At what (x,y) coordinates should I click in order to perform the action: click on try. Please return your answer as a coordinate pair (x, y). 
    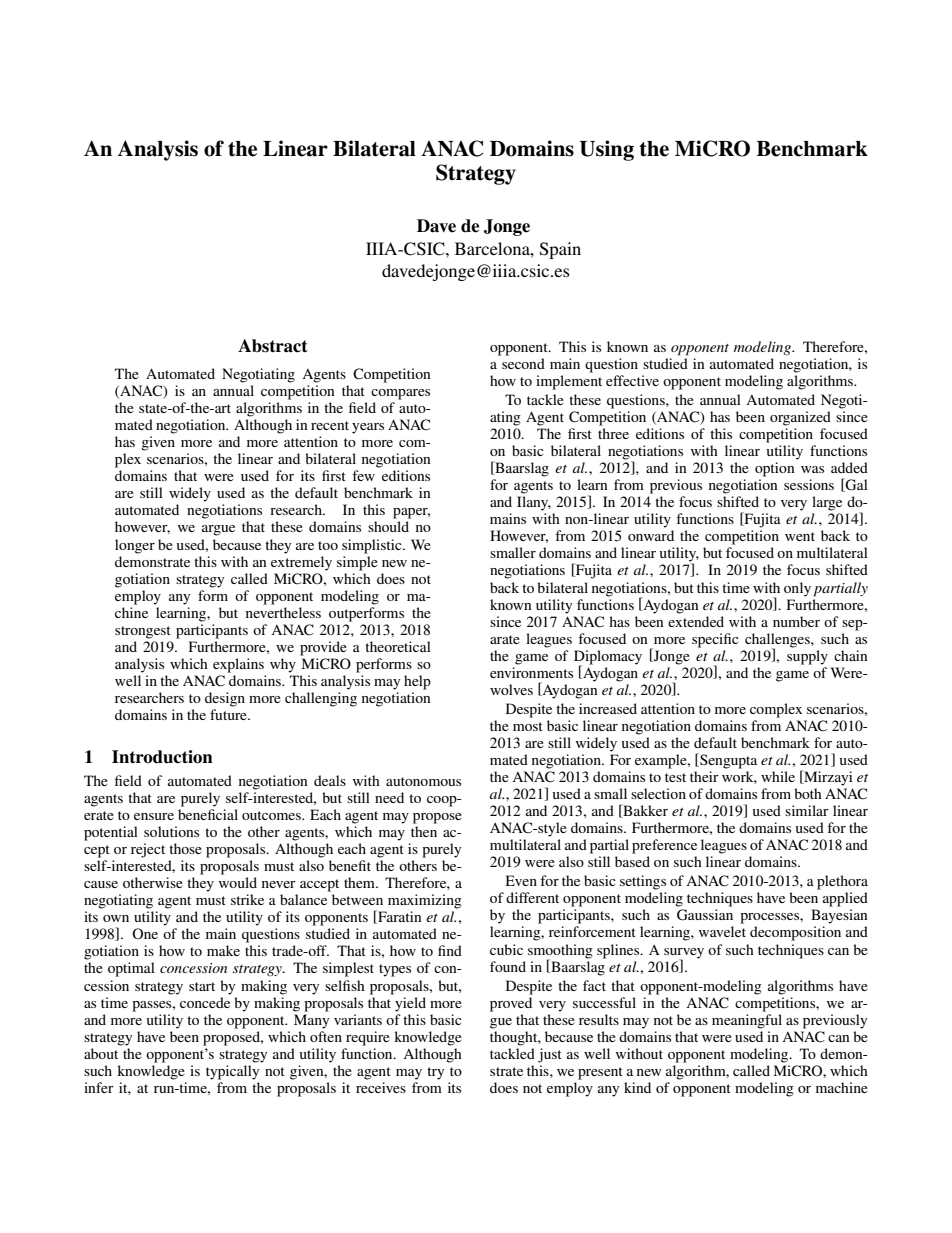
    Looking at the image, I should click on (435, 1073).
